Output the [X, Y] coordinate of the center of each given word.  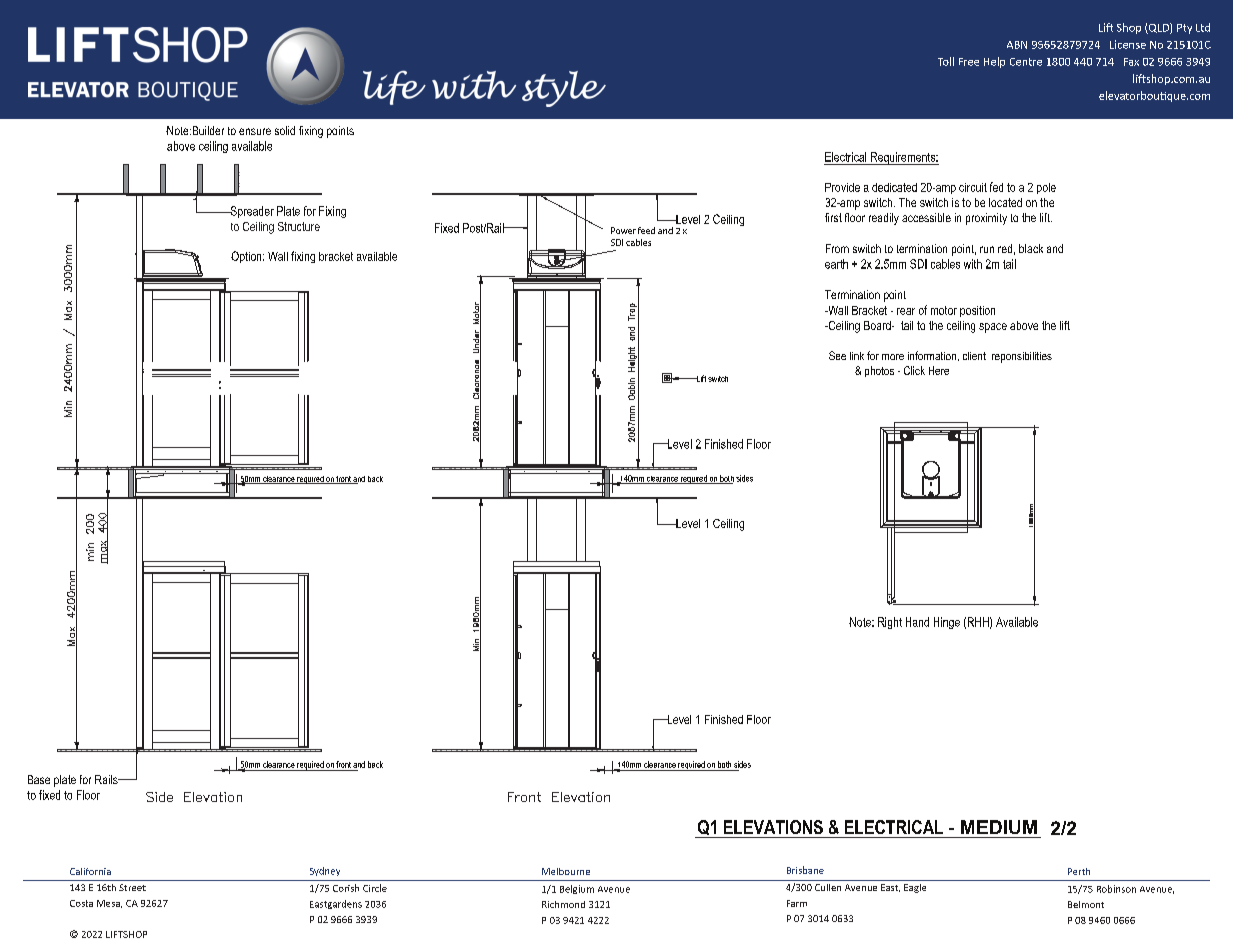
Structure [299, 226]
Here [939, 370]
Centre [1026, 62]
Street [132, 887]
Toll [946, 61]
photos [879, 371]
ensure [255, 131]
